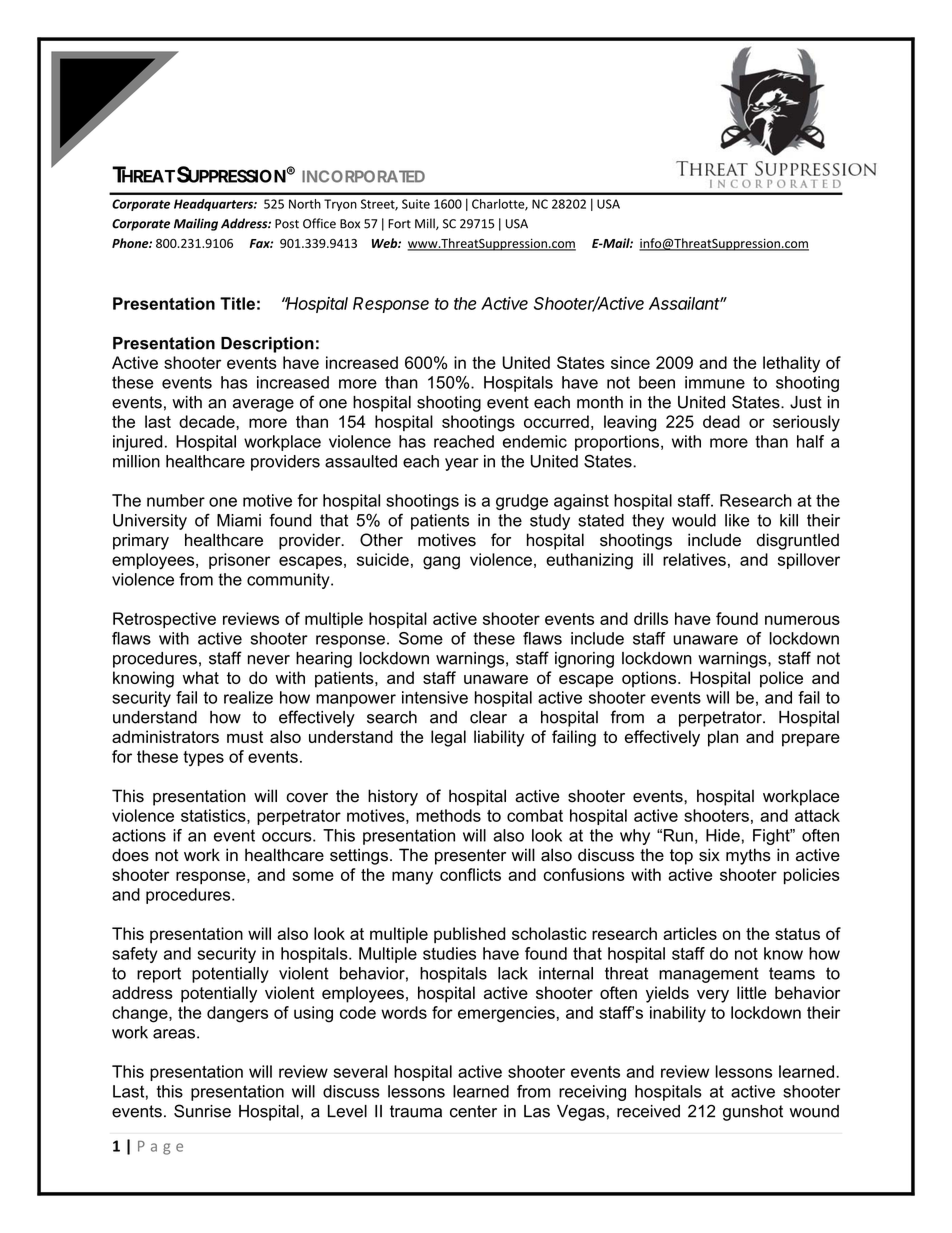 This image has height=1233, width=952. I want to click on what, so click(201, 677).
